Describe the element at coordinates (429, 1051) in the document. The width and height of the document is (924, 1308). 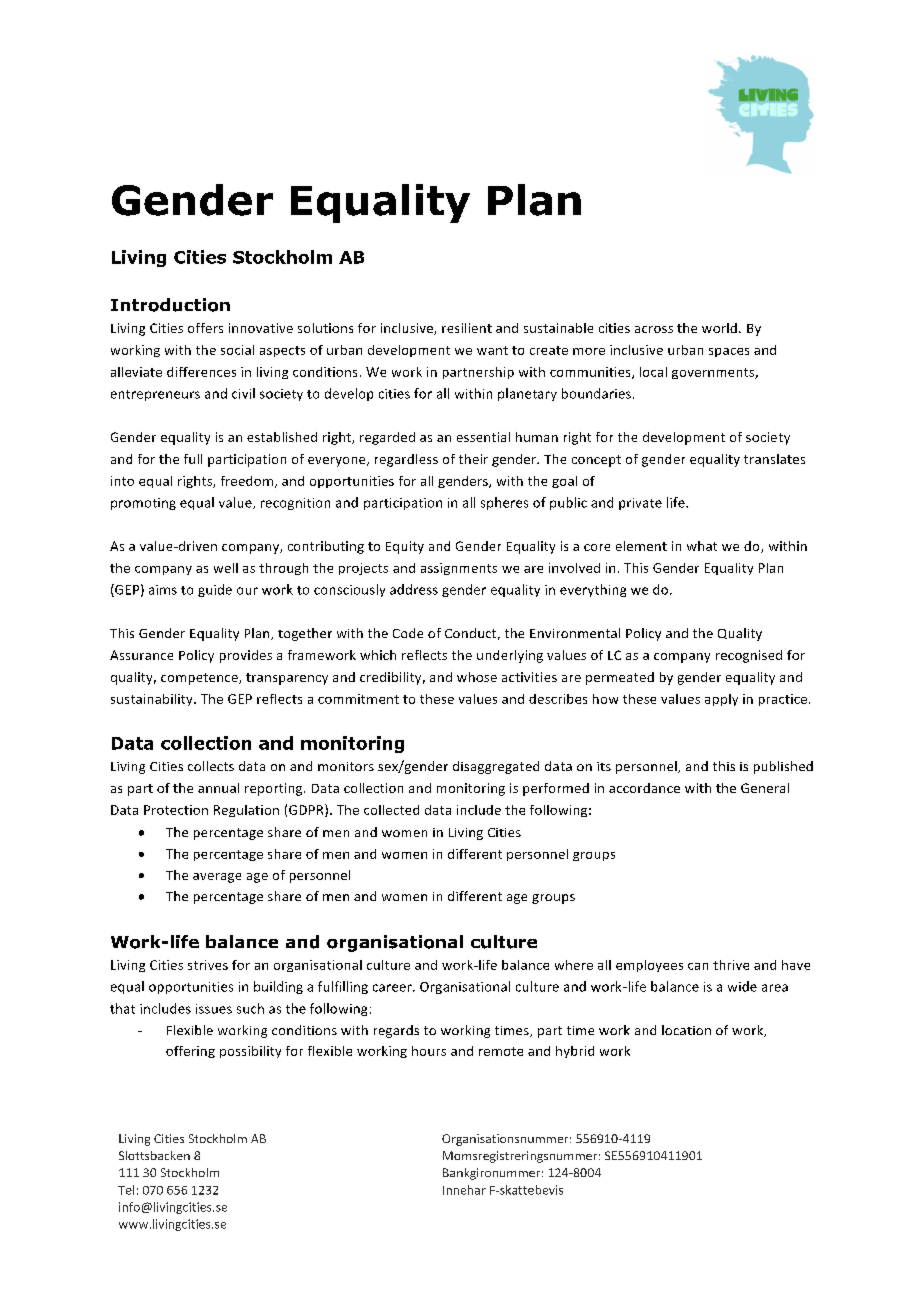
I see `hours` at that location.
